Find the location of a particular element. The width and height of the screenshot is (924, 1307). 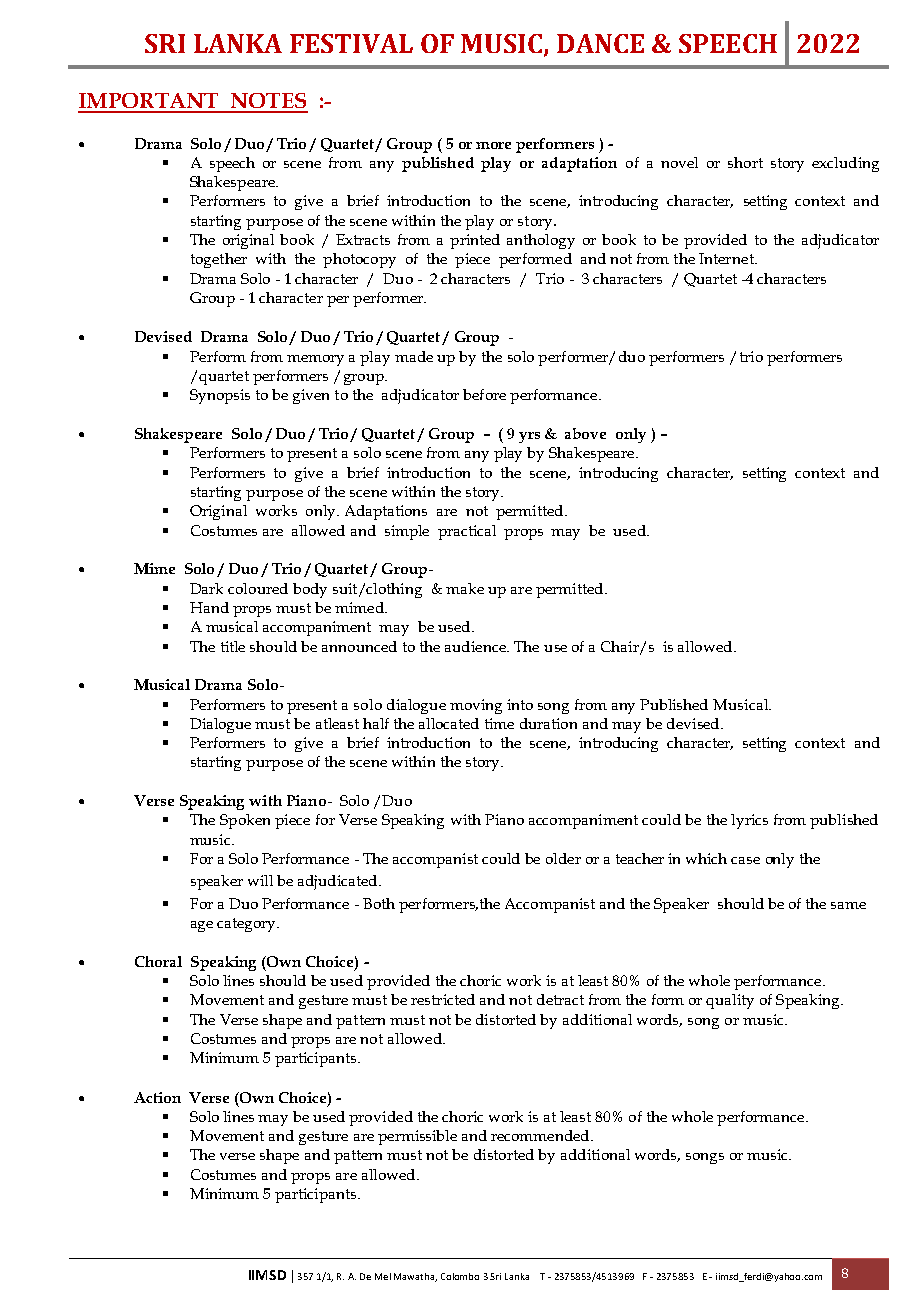

before is located at coordinates (484, 394).
